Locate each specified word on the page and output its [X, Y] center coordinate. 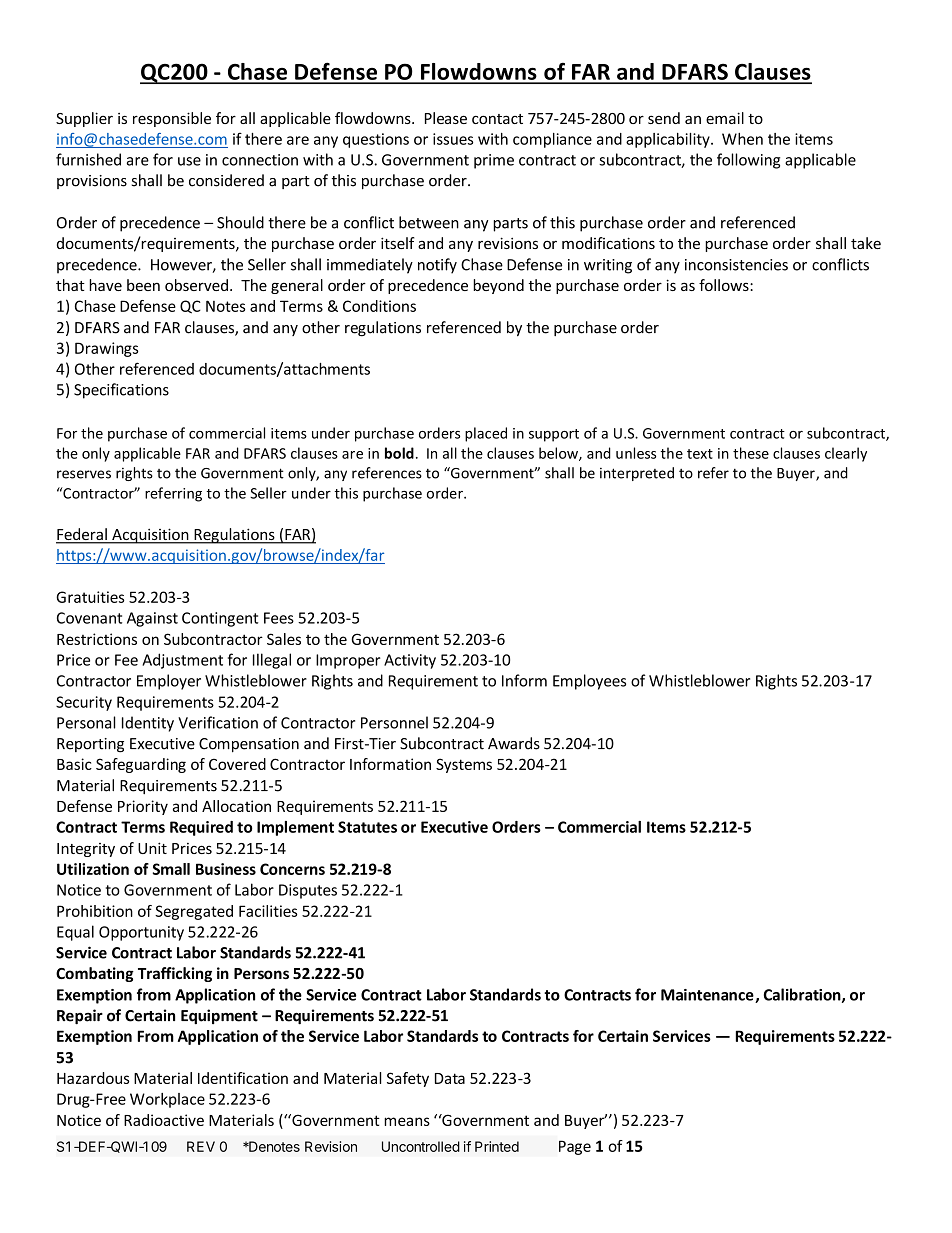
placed [486, 434]
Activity [410, 661]
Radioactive [164, 1120]
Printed [497, 1146]
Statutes [367, 827]
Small [171, 869]
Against [152, 619]
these [751, 453]
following [748, 161]
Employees [589, 682]
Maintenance [708, 996]
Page [575, 1147]
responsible [172, 119]
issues [453, 139]
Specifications [121, 391]
